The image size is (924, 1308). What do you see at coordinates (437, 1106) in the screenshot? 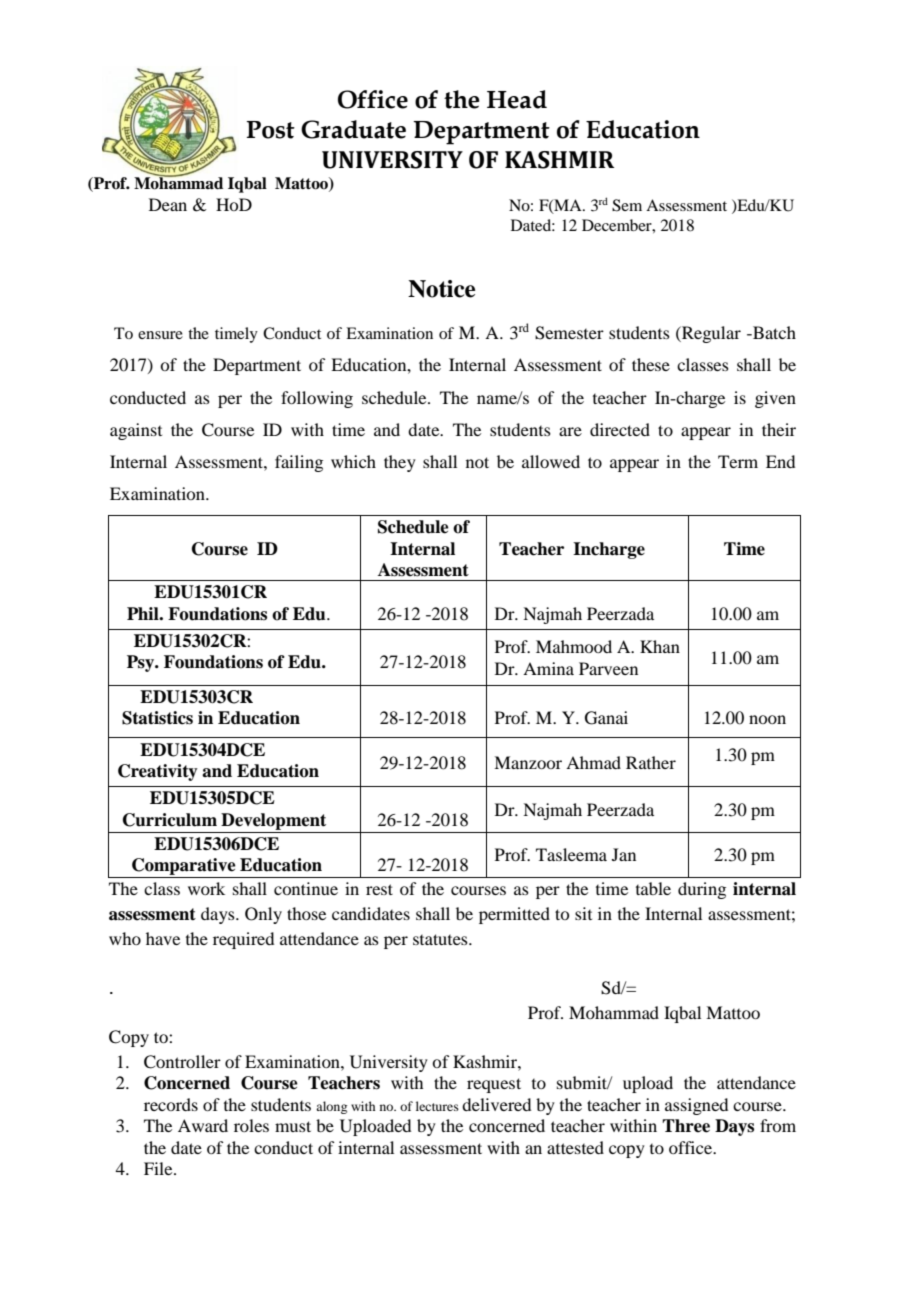
I see `lectures` at bounding box center [437, 1106].
